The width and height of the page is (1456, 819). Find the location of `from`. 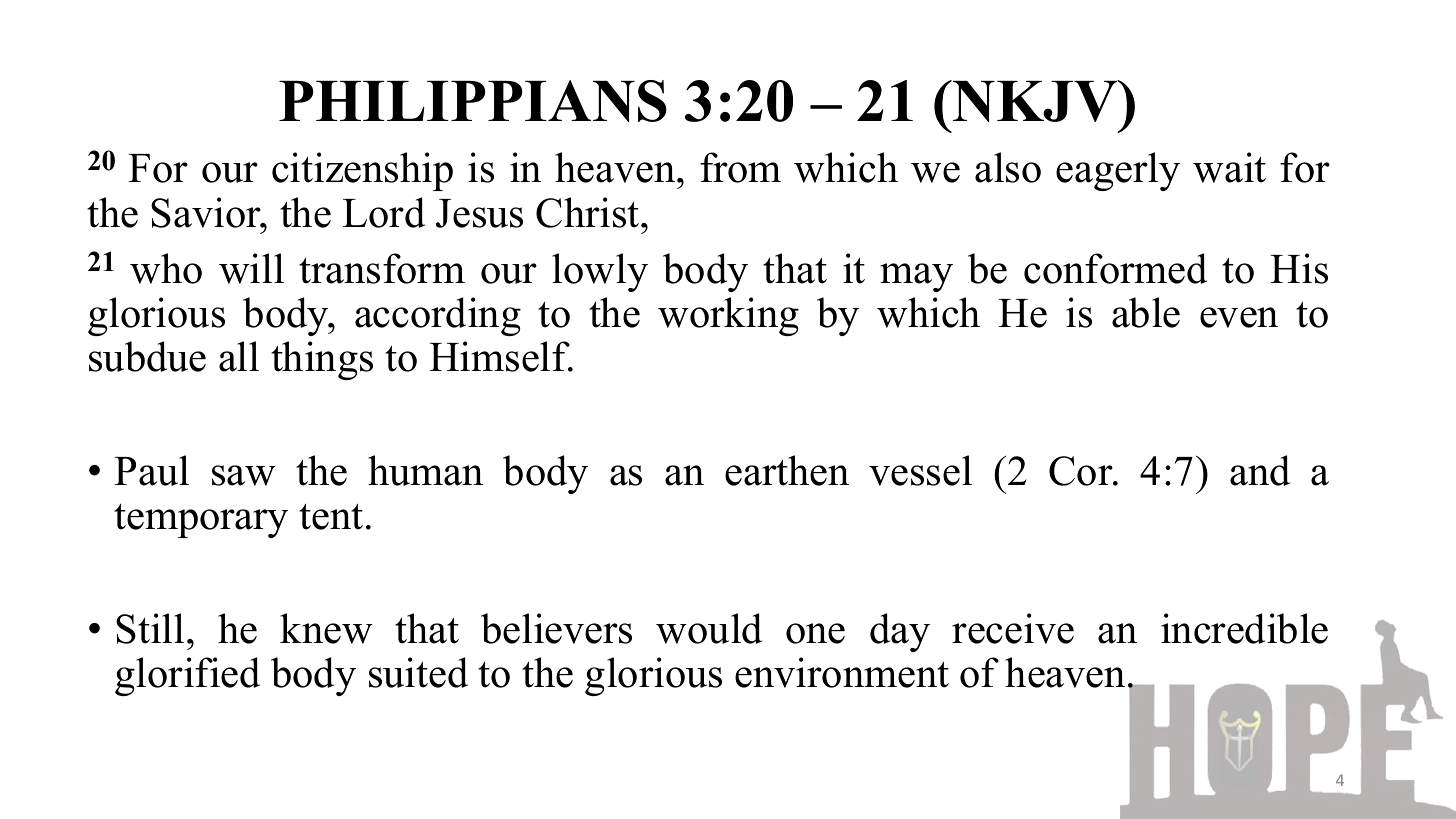

from is located at coordinates (740, 167).
